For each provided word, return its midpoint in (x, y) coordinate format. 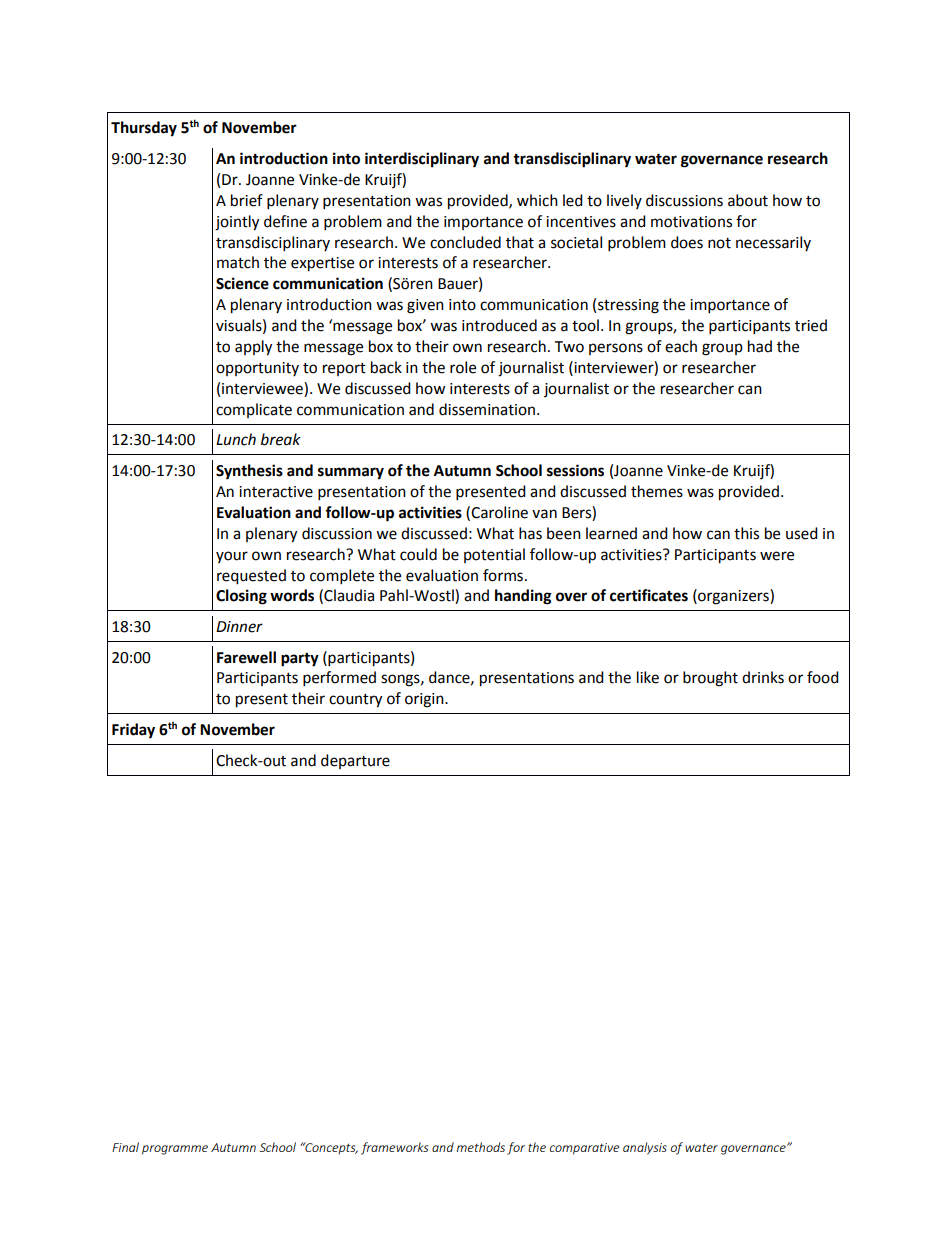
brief (247, 200)
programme (175, 1150)
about (748, 200)
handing (523, 597)
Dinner (239, 627)
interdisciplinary (422, 160)
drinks (763, 677)
